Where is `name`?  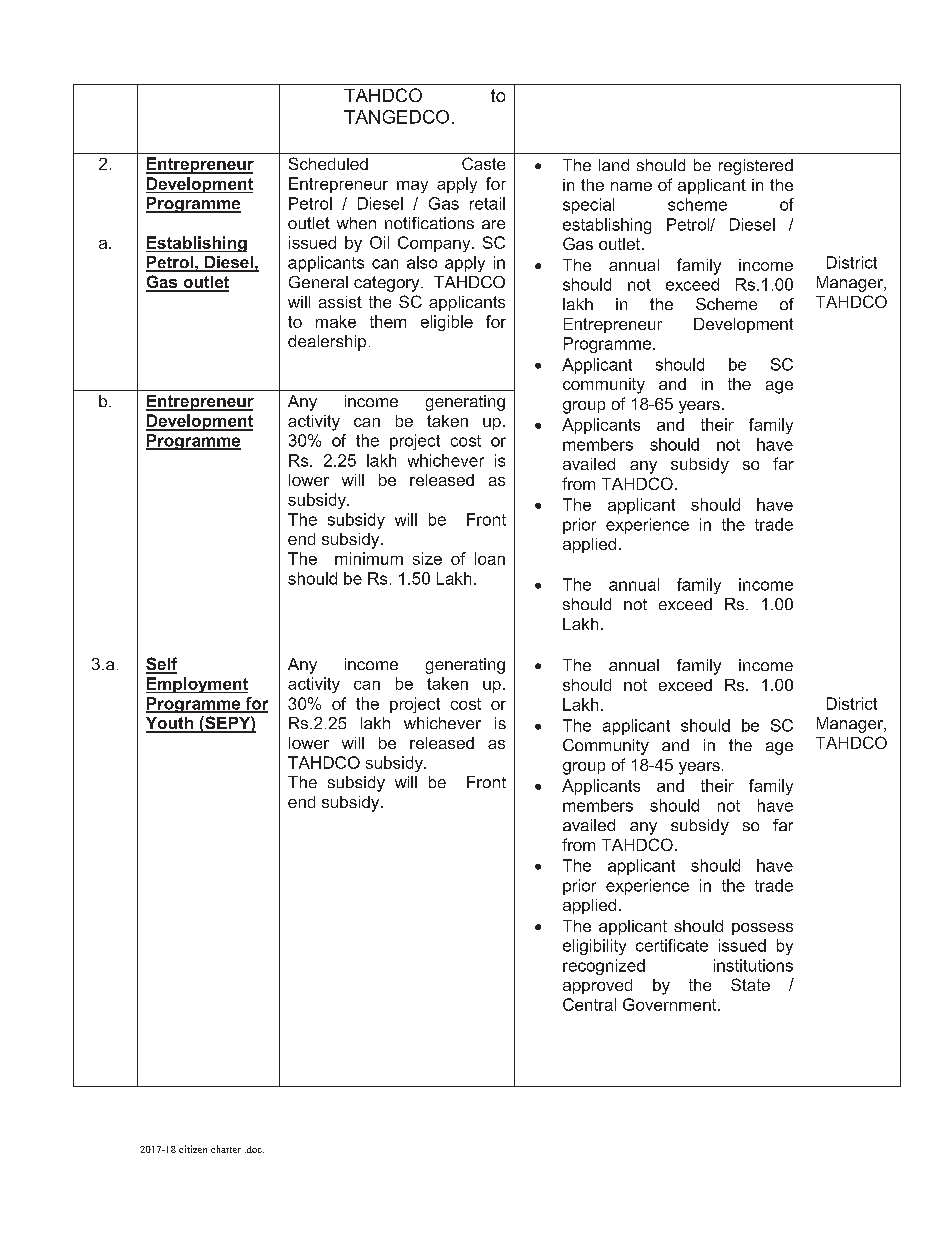 name is located at coordinates (631, 186).
